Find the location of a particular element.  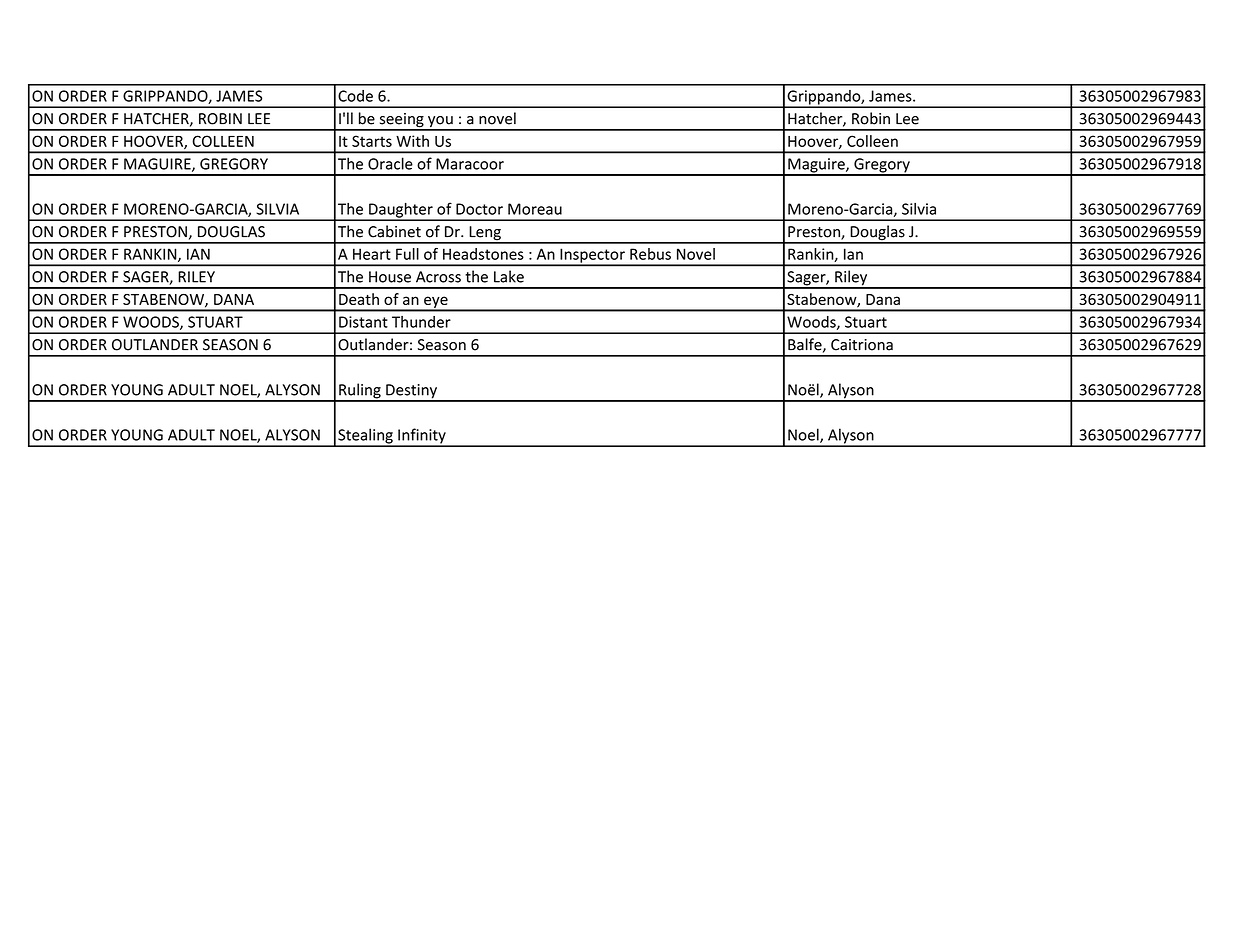

Oracle is located at coordinates (390, 163).
